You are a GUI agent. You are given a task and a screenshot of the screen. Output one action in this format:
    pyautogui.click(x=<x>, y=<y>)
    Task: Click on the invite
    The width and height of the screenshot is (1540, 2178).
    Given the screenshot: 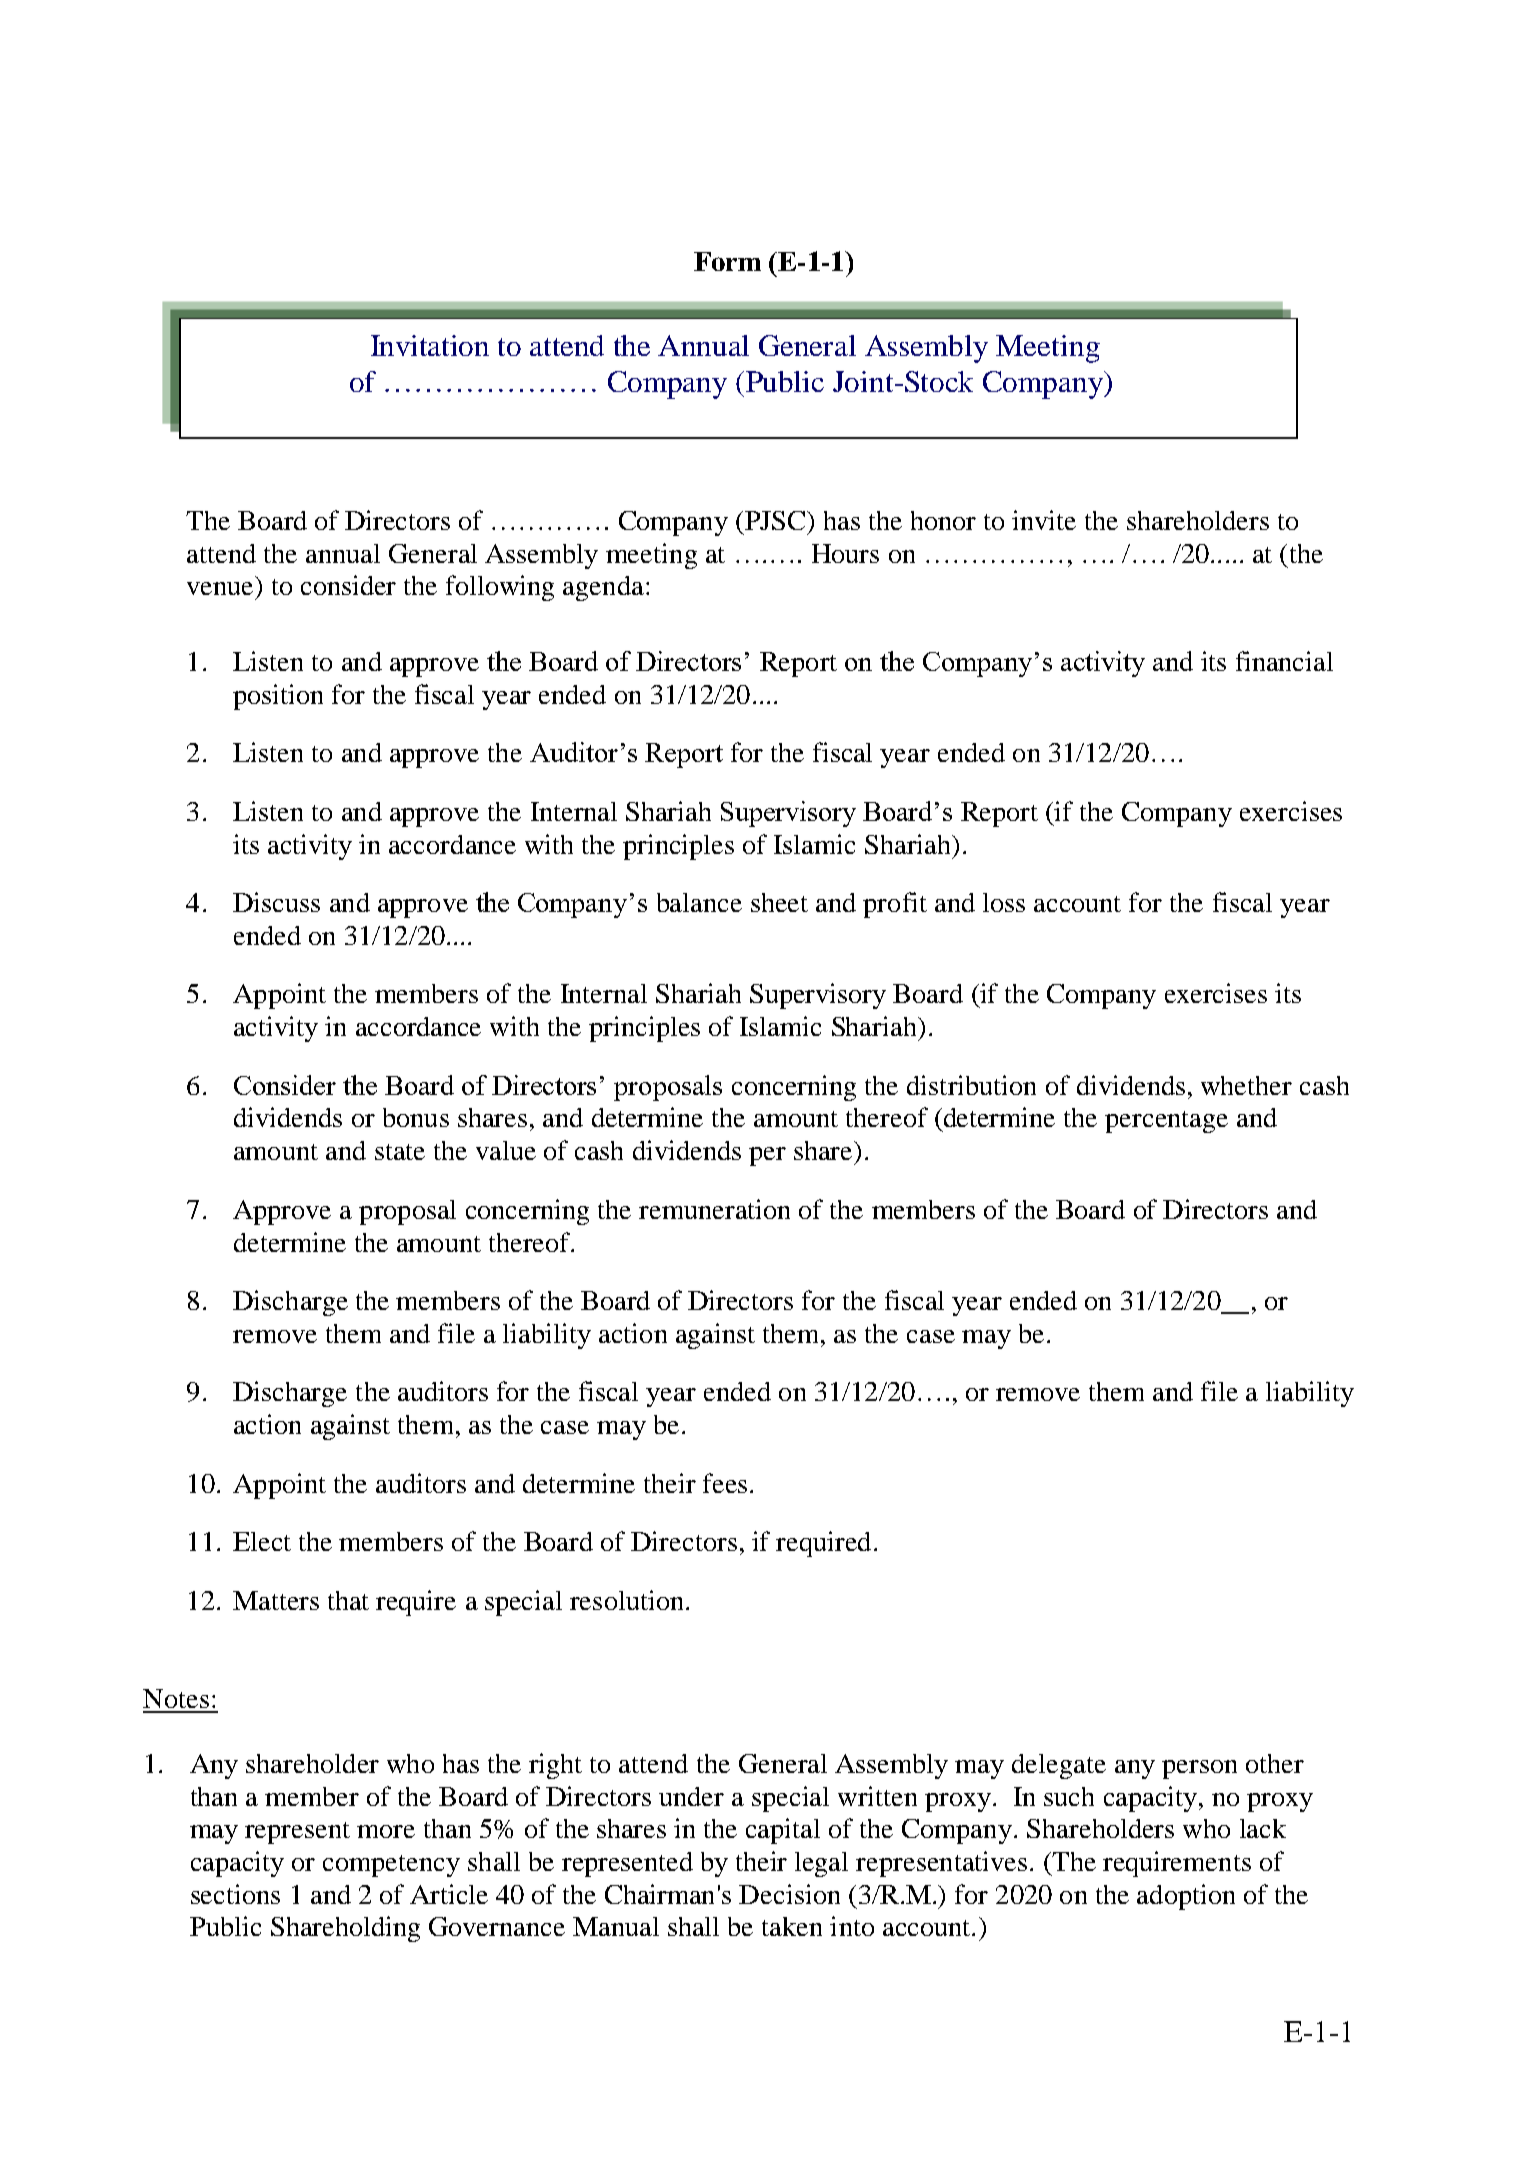 What is the action you would take?
    pyautogui.click(x=1044, y=520)
